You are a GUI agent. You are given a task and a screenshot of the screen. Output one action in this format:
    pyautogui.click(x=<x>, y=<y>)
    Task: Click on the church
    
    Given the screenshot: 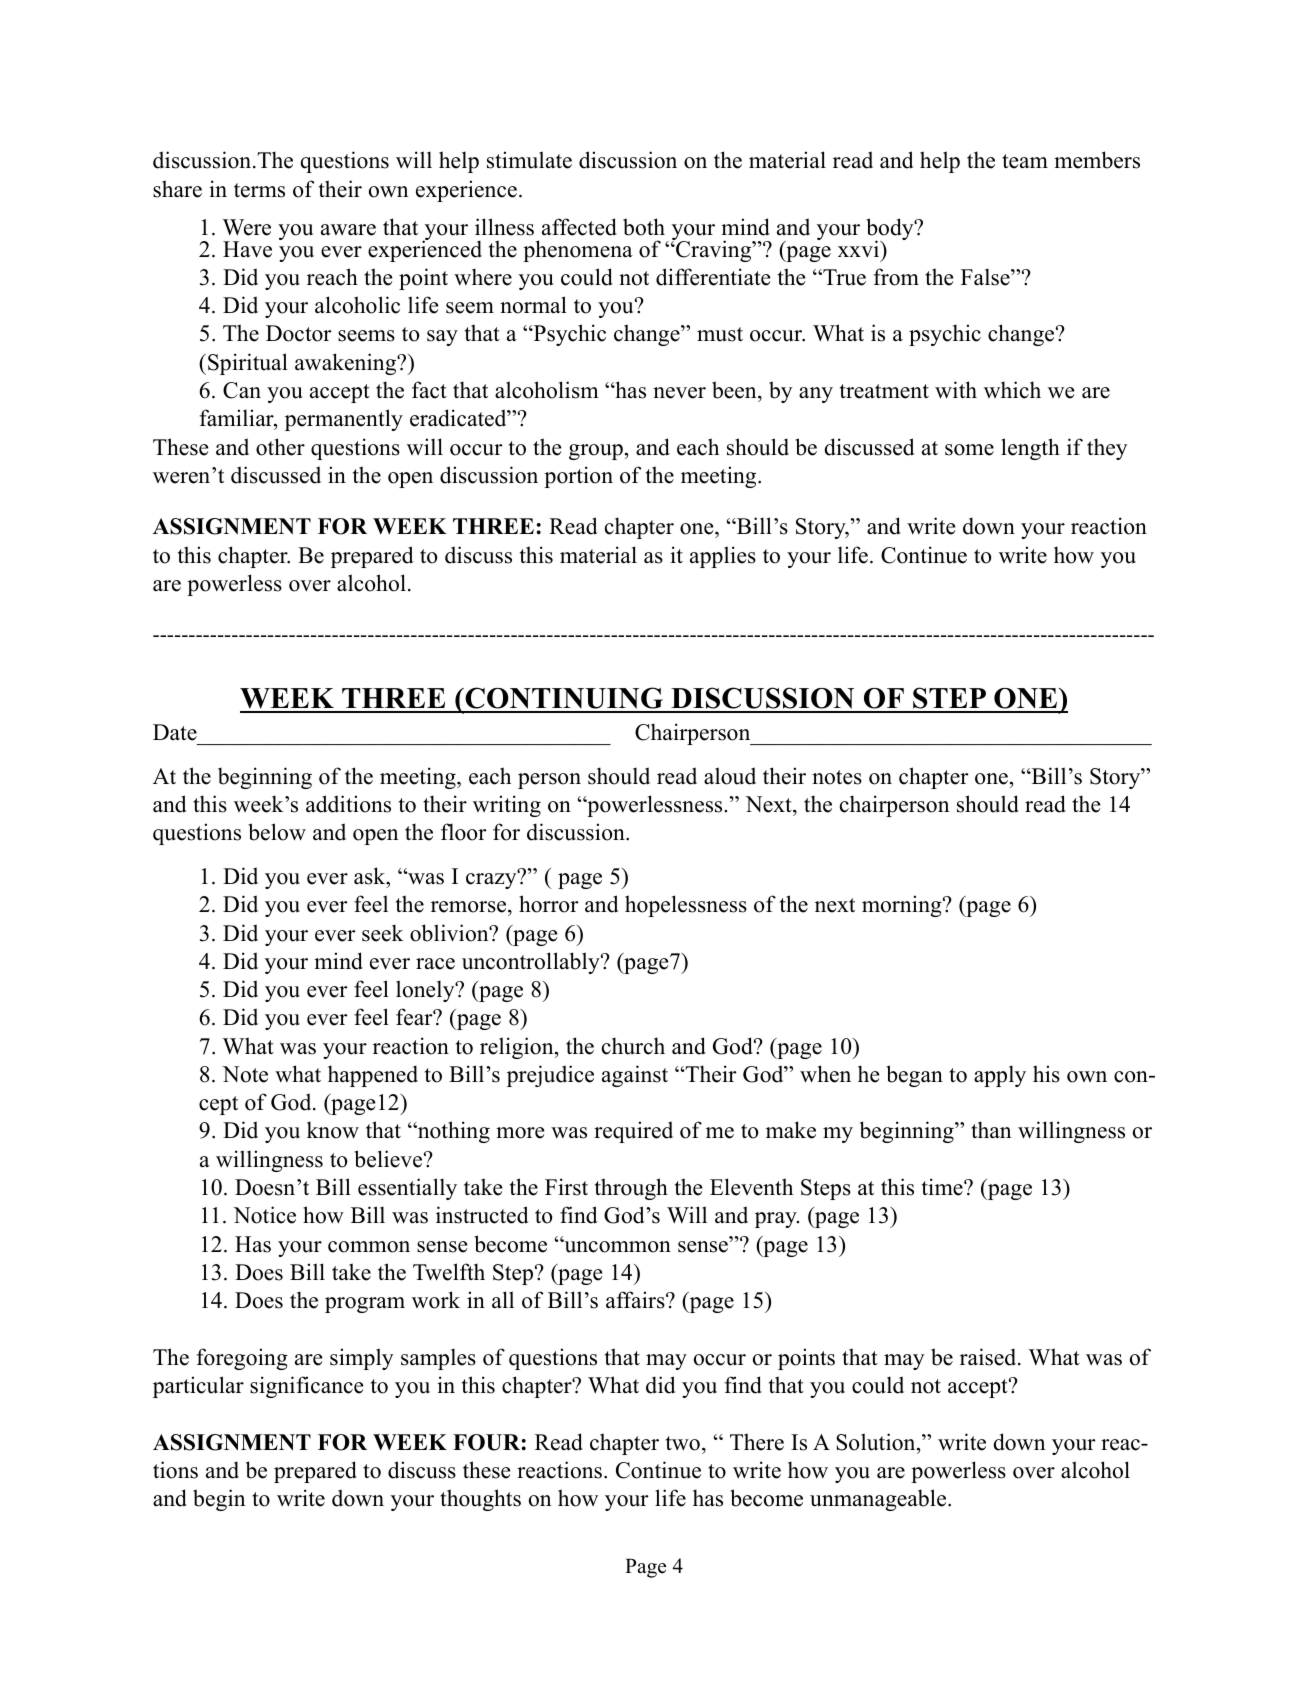 What is the action you would take?
    pyautogui.click(x=633, y=1046)
